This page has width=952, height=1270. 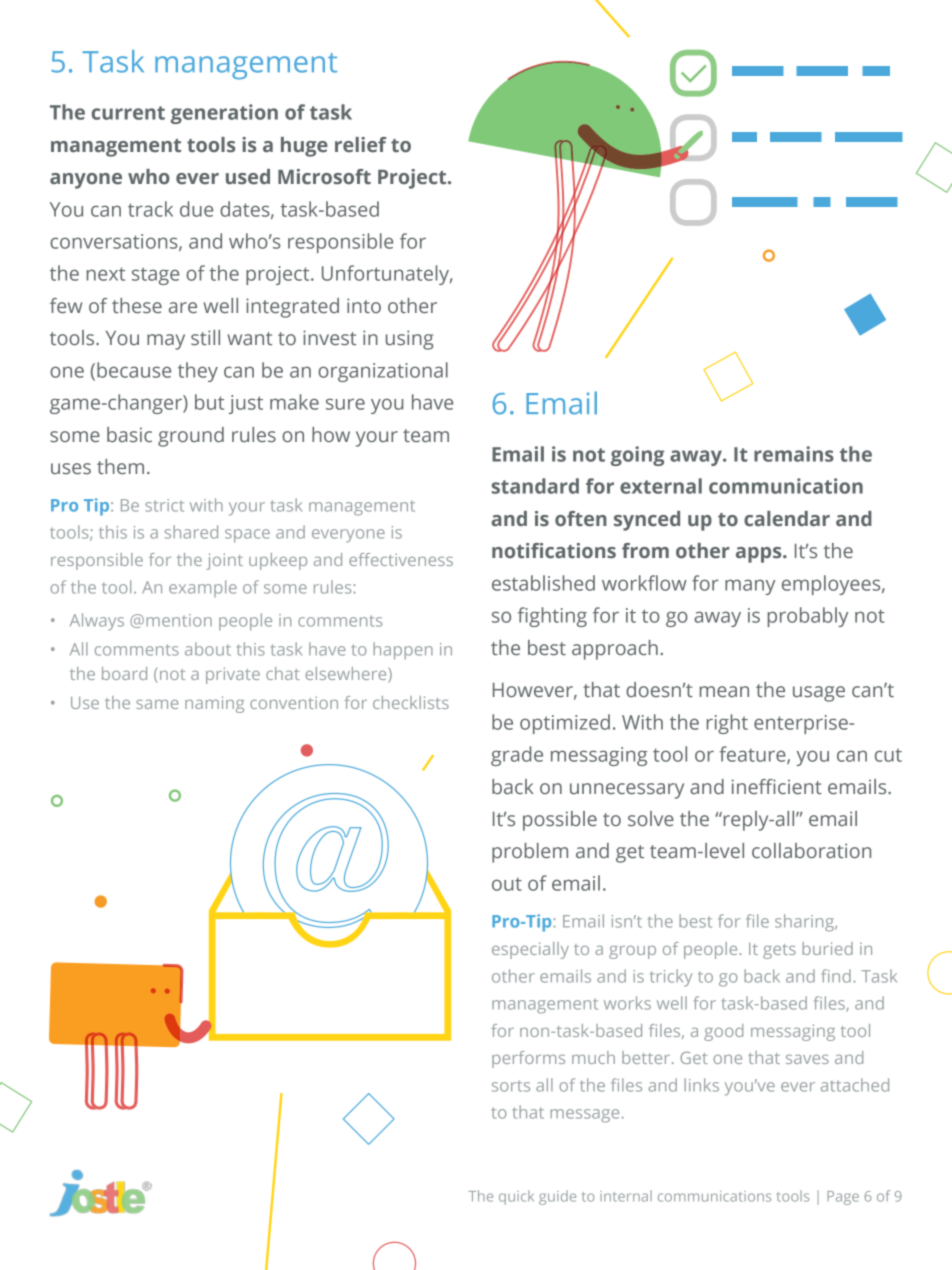 I want to click on current, so click(x=128, y=113).
